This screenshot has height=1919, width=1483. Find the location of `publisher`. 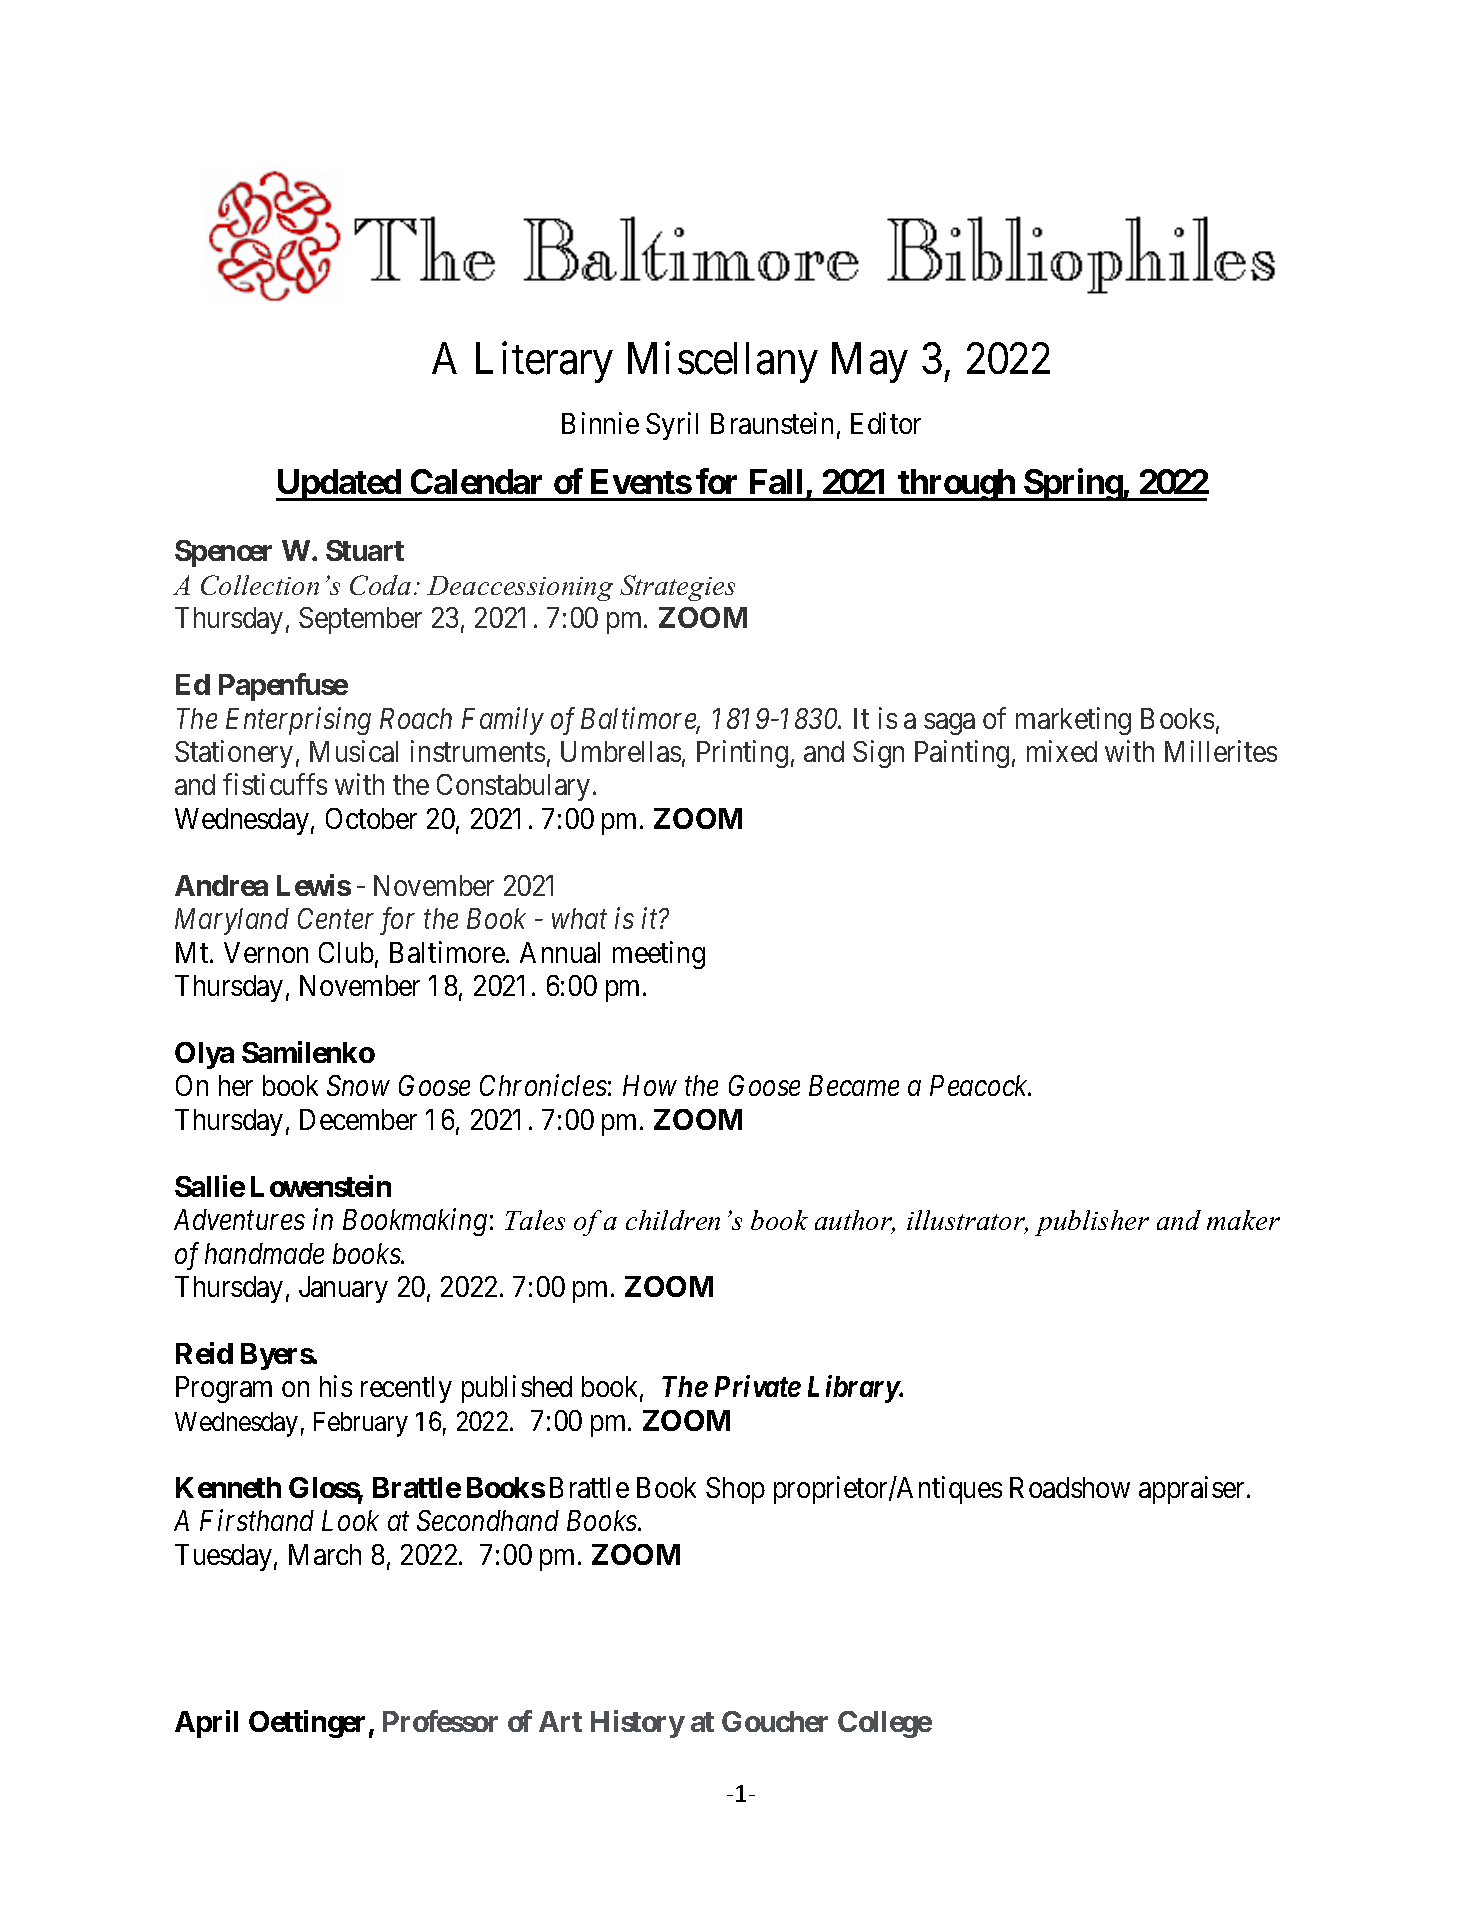

publisher is located at coordinates (1092, 1223).
